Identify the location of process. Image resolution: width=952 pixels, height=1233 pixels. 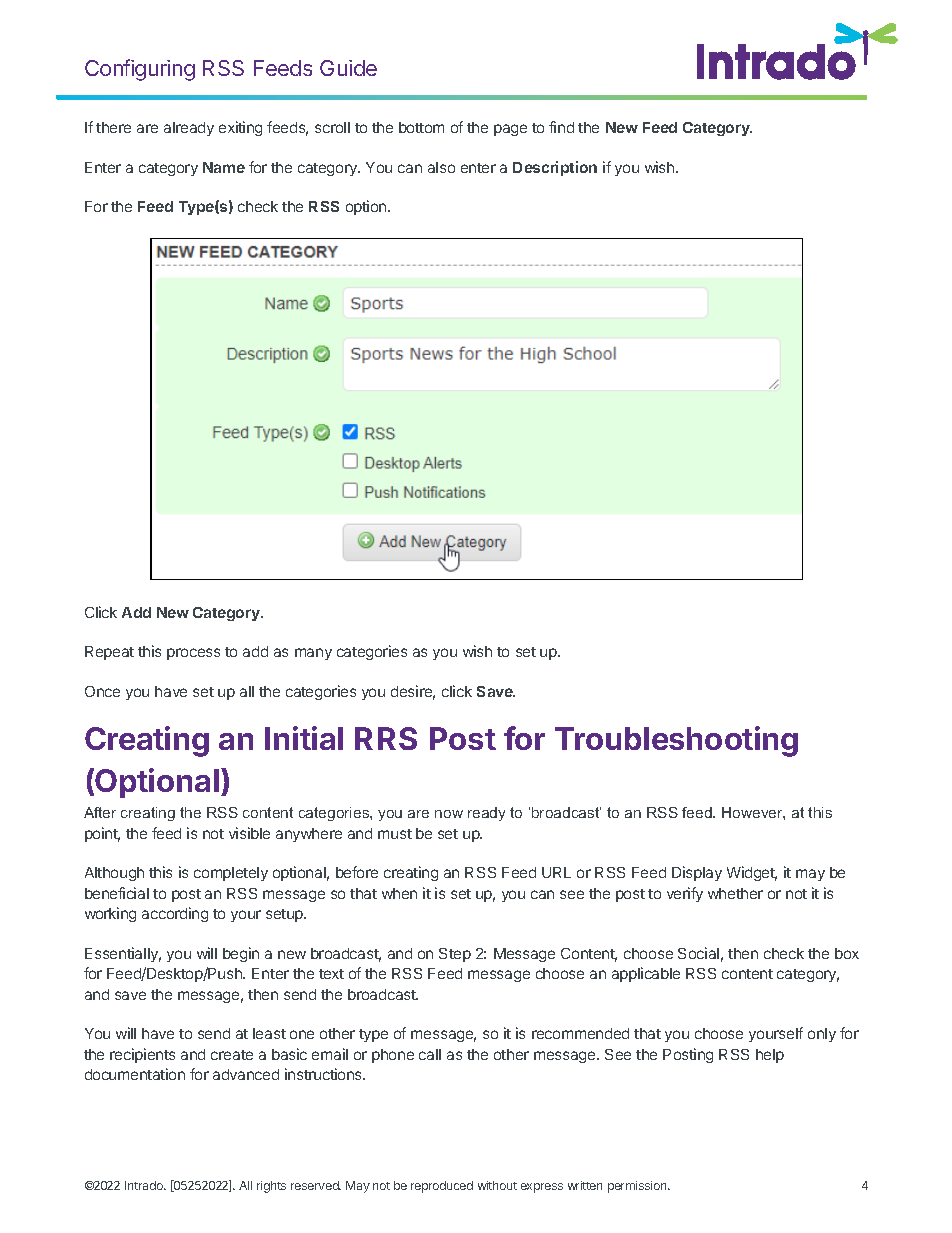
(193, 654).
